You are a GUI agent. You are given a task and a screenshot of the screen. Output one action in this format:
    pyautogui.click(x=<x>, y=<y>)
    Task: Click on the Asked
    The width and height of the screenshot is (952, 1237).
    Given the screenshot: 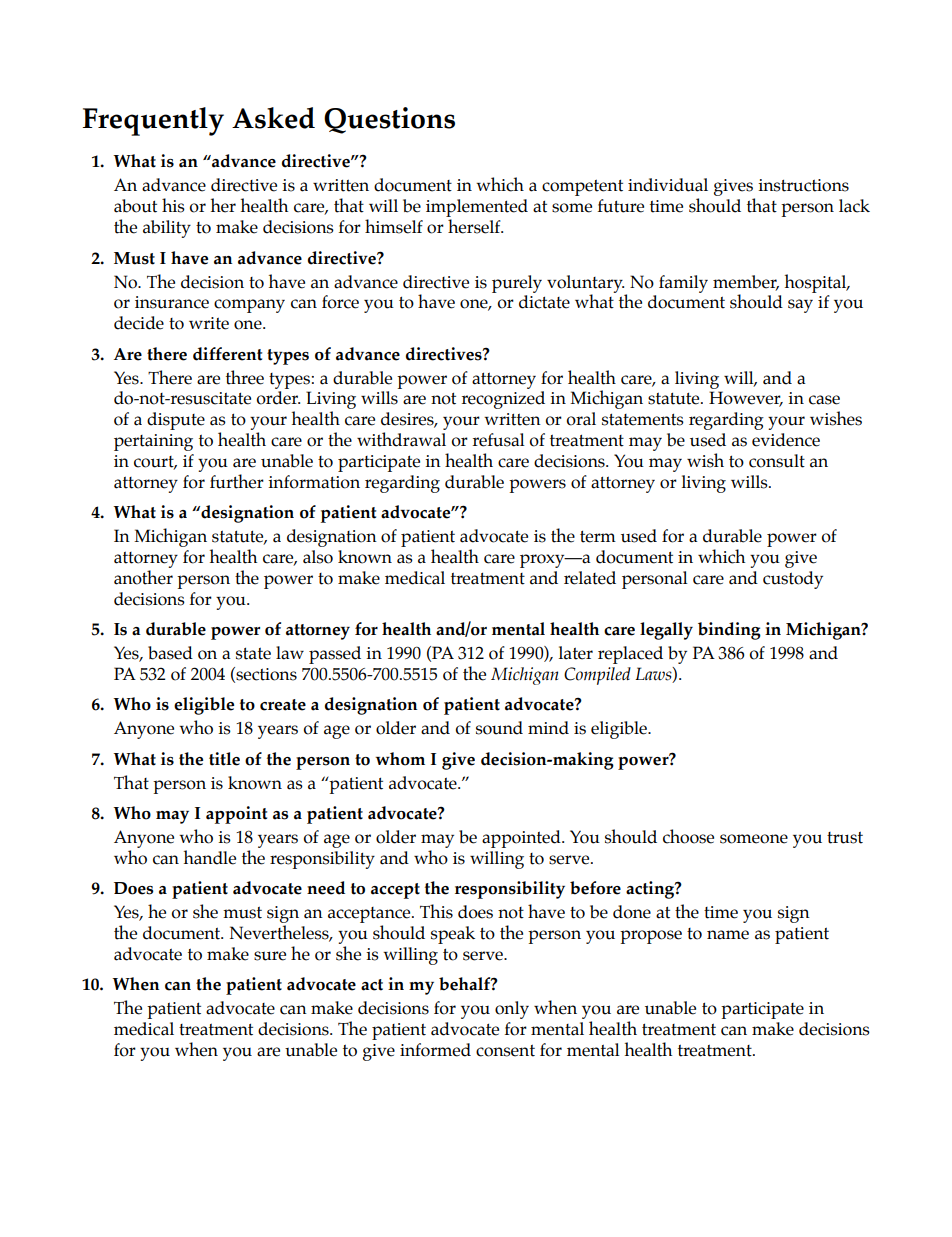 What is the action you would take?
    pyautogui.click(x=273, y=118)
